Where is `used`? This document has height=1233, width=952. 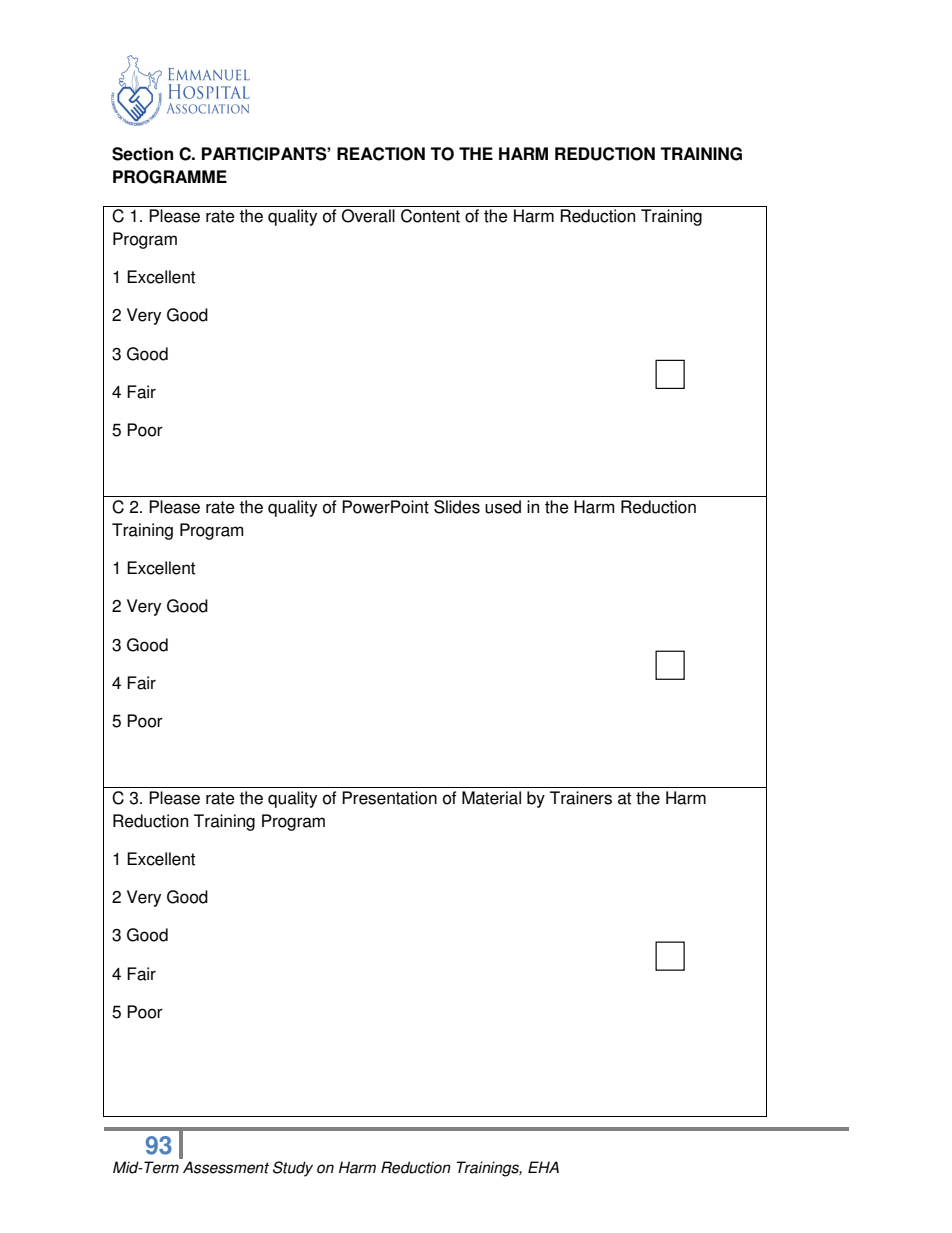
used is located at coordinates (503, 507).
